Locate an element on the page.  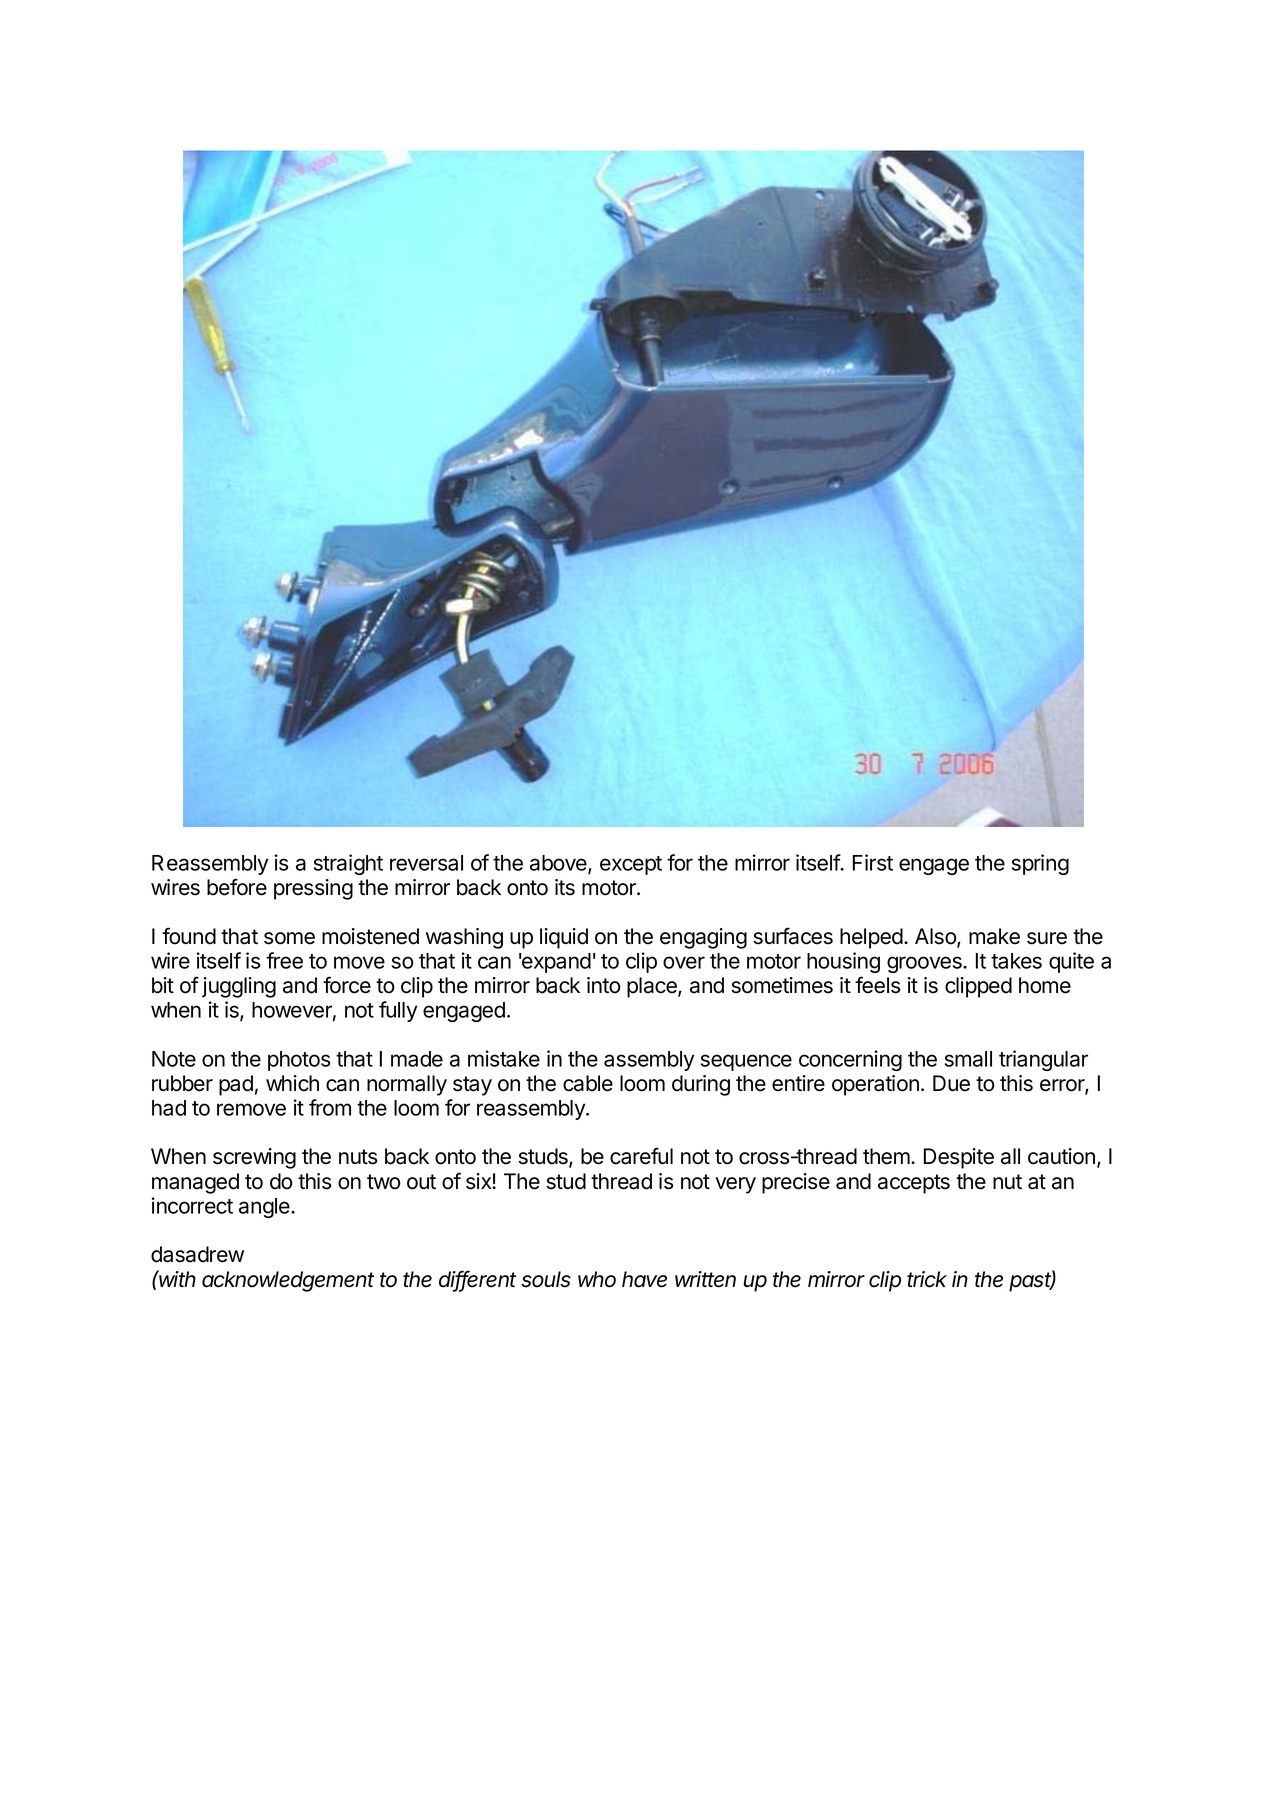
Despite is located at coordinates (959, 1158).
